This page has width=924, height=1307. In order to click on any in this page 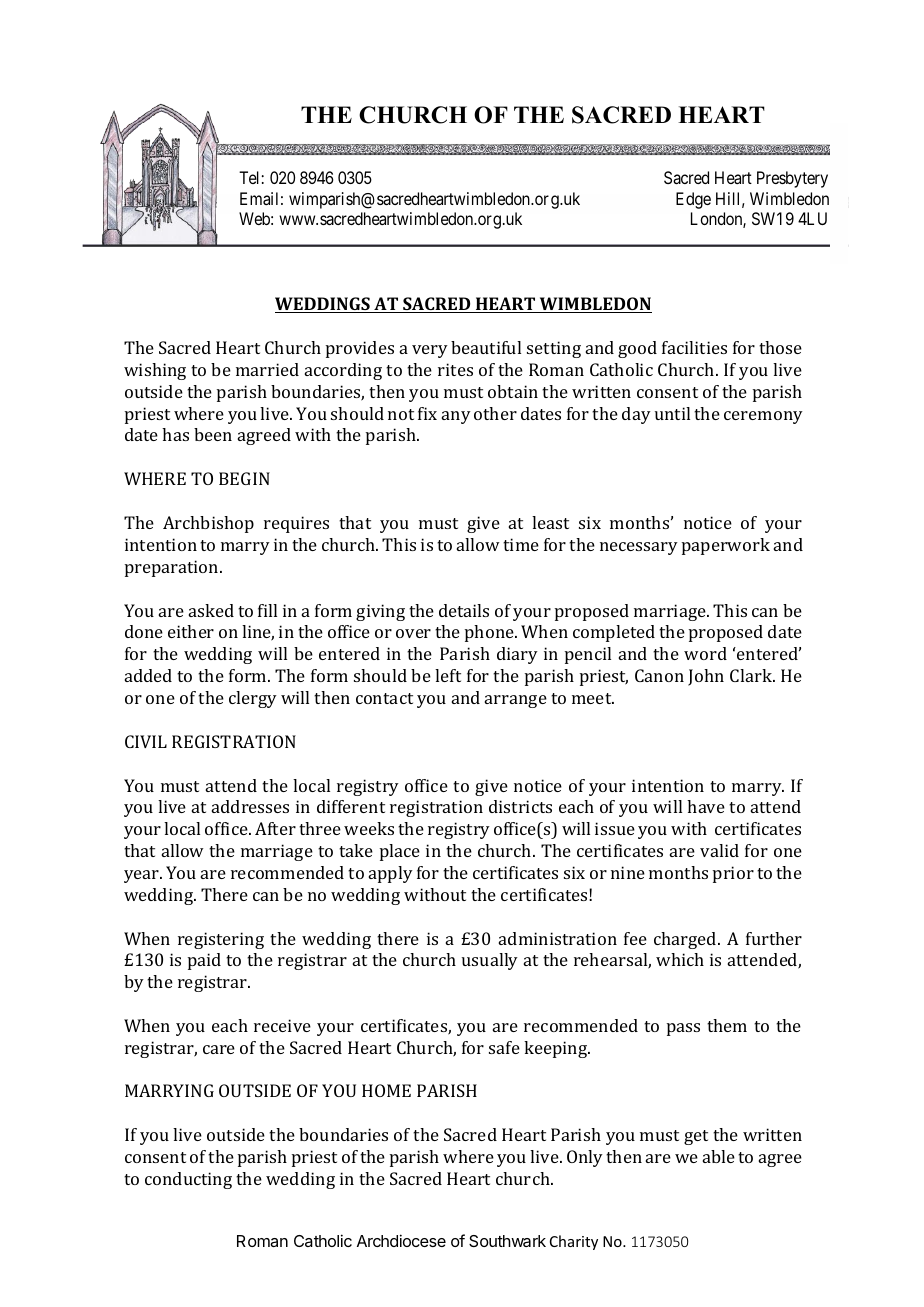, I will do `click(456, 417)`.
